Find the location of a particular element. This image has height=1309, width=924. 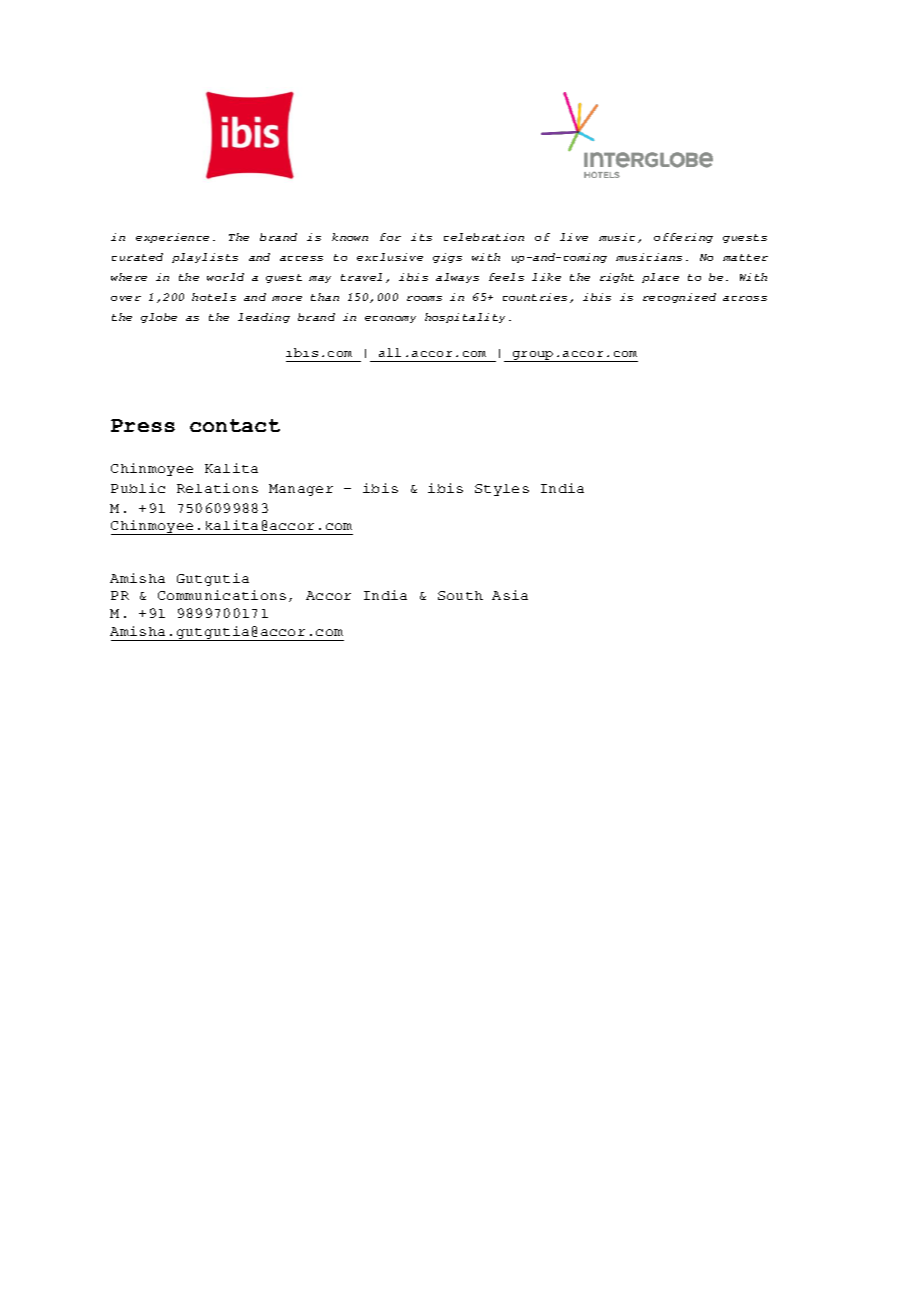

recognized is located at coordinates (679, 298).
